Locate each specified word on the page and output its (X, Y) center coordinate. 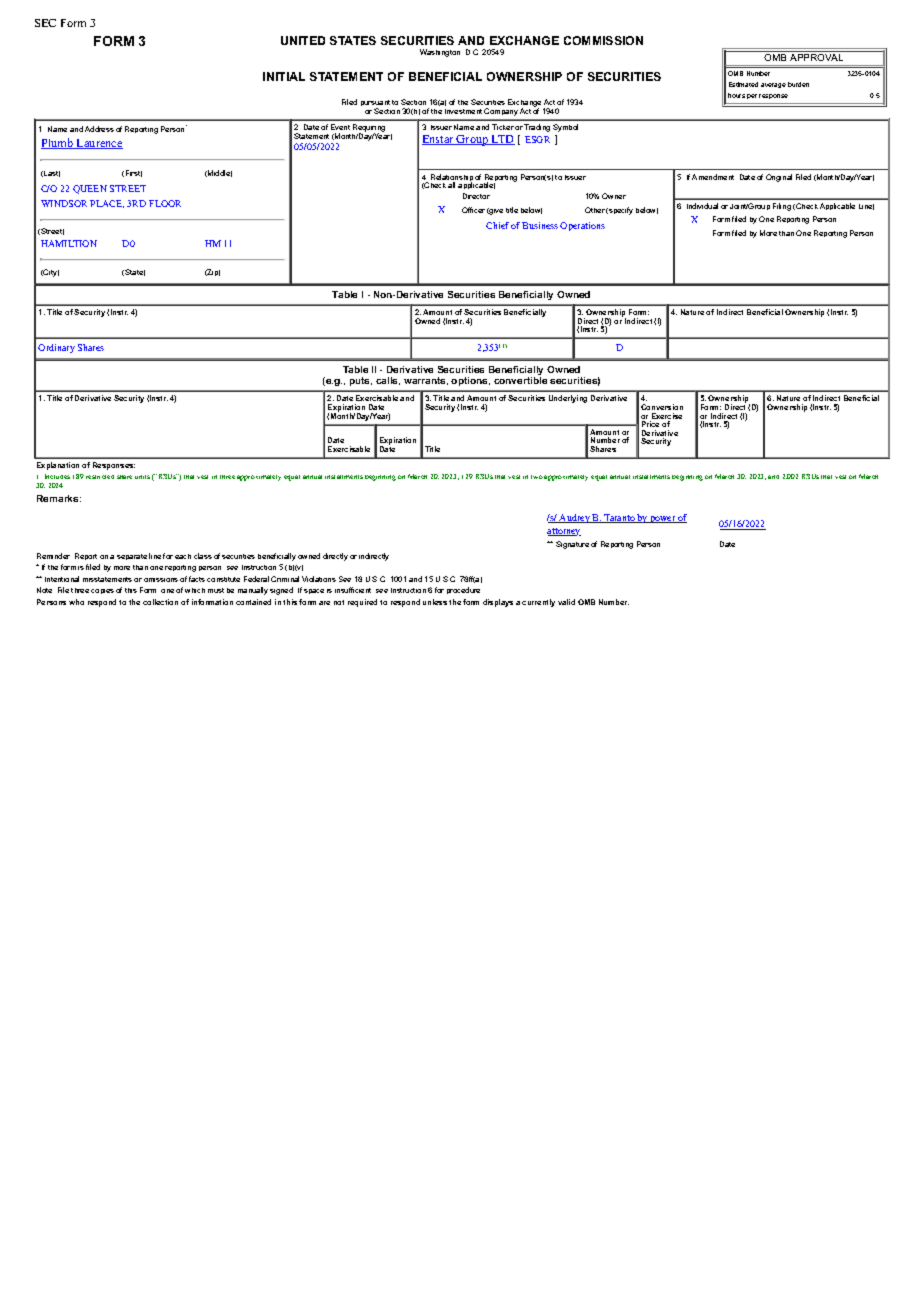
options (470, 381)
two (537, 477)
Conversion (662, 407)
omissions (161, 580)
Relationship (452, 179)
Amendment (713, 177)
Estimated (743, 84)
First (134, 173)
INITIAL (284, 76)
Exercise (666, 417)
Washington (440, 53)
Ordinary (56, 348)
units (142, 477)
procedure (463, 590)
